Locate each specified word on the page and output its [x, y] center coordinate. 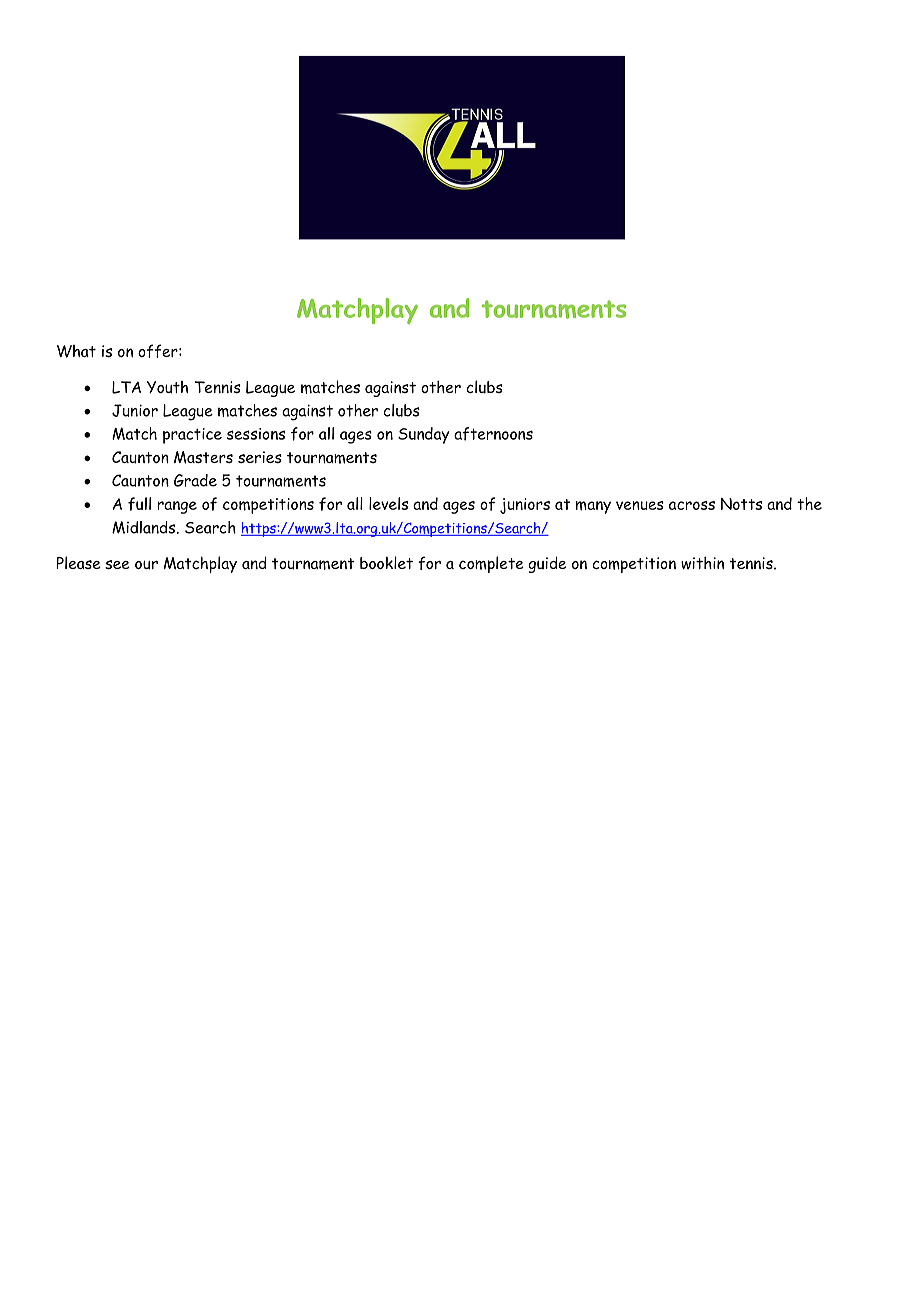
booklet [386, 562]
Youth [167, 387]
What [76, 351]
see [117, 564]
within [702, 563]
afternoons [493, 434]
